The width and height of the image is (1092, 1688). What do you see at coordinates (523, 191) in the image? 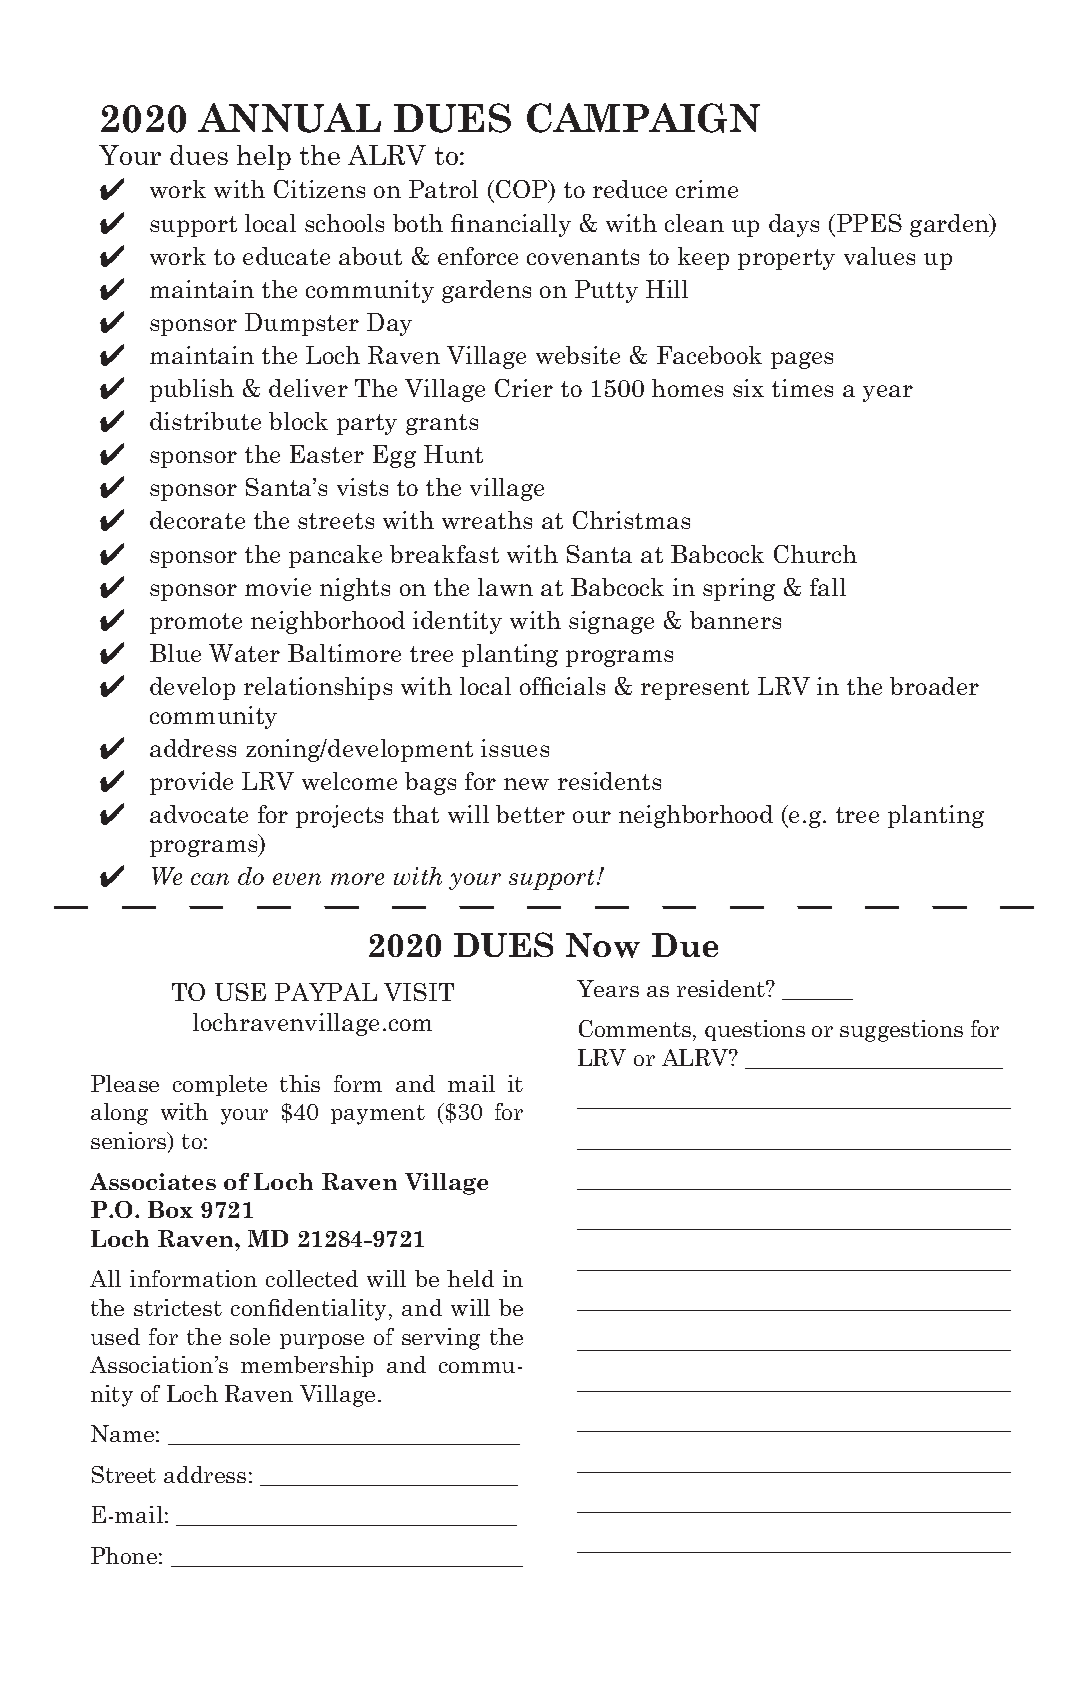
I see `COP` at bounding box center [523, 191].
